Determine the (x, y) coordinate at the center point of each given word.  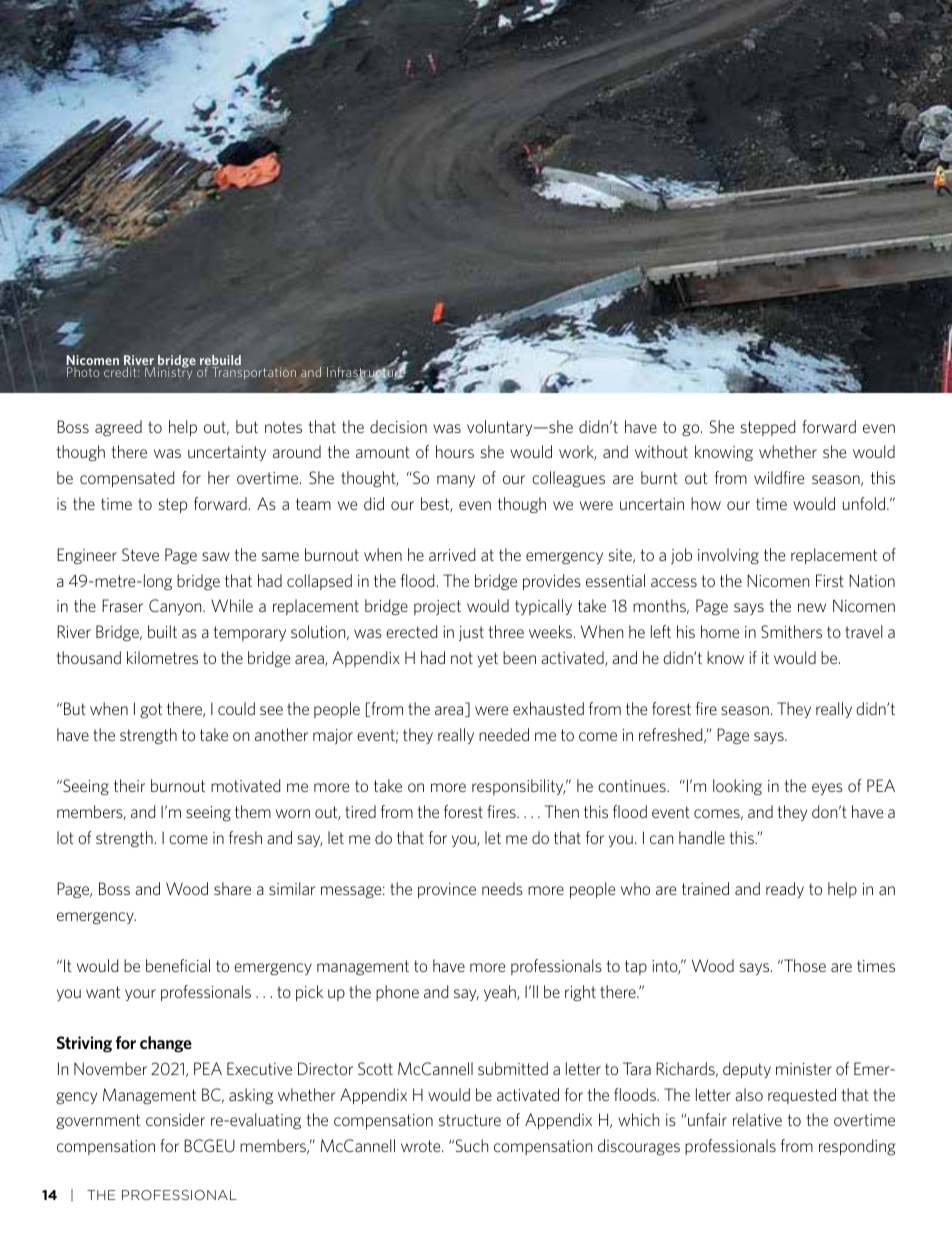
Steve (140, 554)
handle (702, 837)
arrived (452, 554)
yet (487, 659)
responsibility (518, 787)
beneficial (178, 965)
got (151, 710)
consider (175, 1119)
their (129, 785)
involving (728, 556)
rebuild (220, 361)
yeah (501, 993)
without (661, 451)
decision (398, 426)
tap (636, 967)
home (720, 631)
